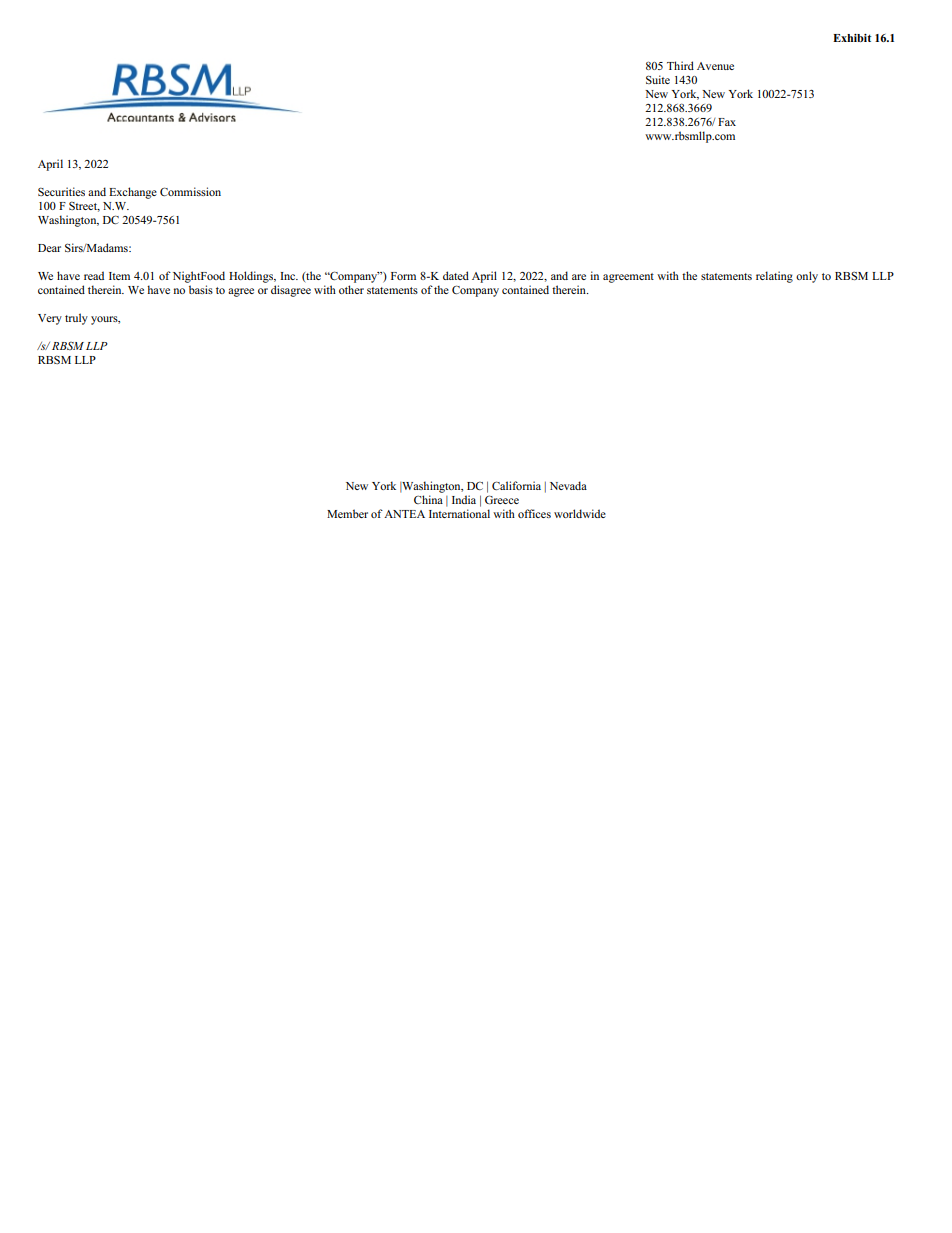 Image resolution: width=952 pixels, height=1233 pixels. Describe the element at coordinates (133, 193) in the screenshot. I see `Exchange` at that location.
